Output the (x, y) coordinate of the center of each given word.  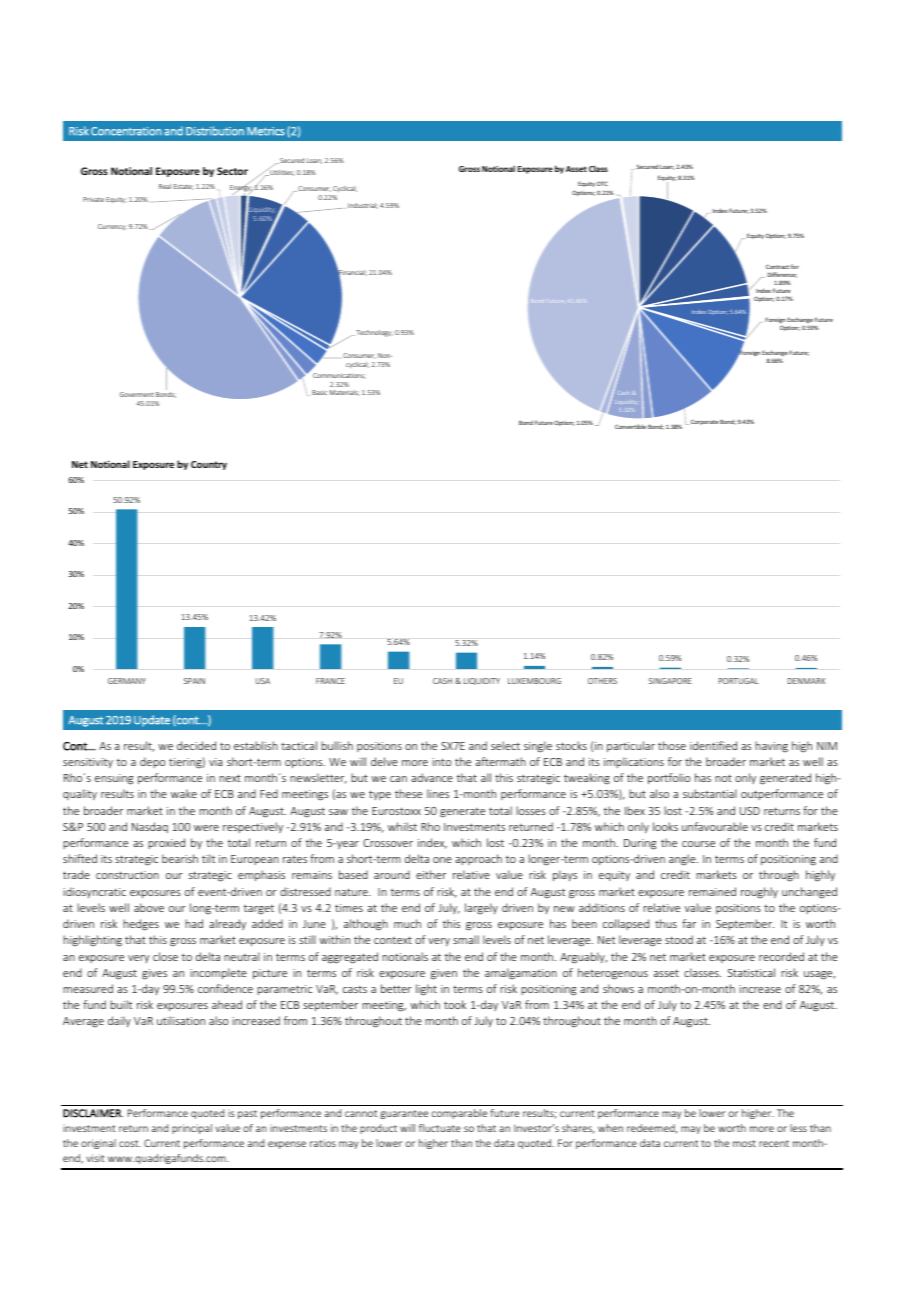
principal (192, 1129)
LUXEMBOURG (534, 681)
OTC (602, 183)
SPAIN (194, 681)
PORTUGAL (739, 681)
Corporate (704, 422)
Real (165, 186)
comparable (459, 1114)
